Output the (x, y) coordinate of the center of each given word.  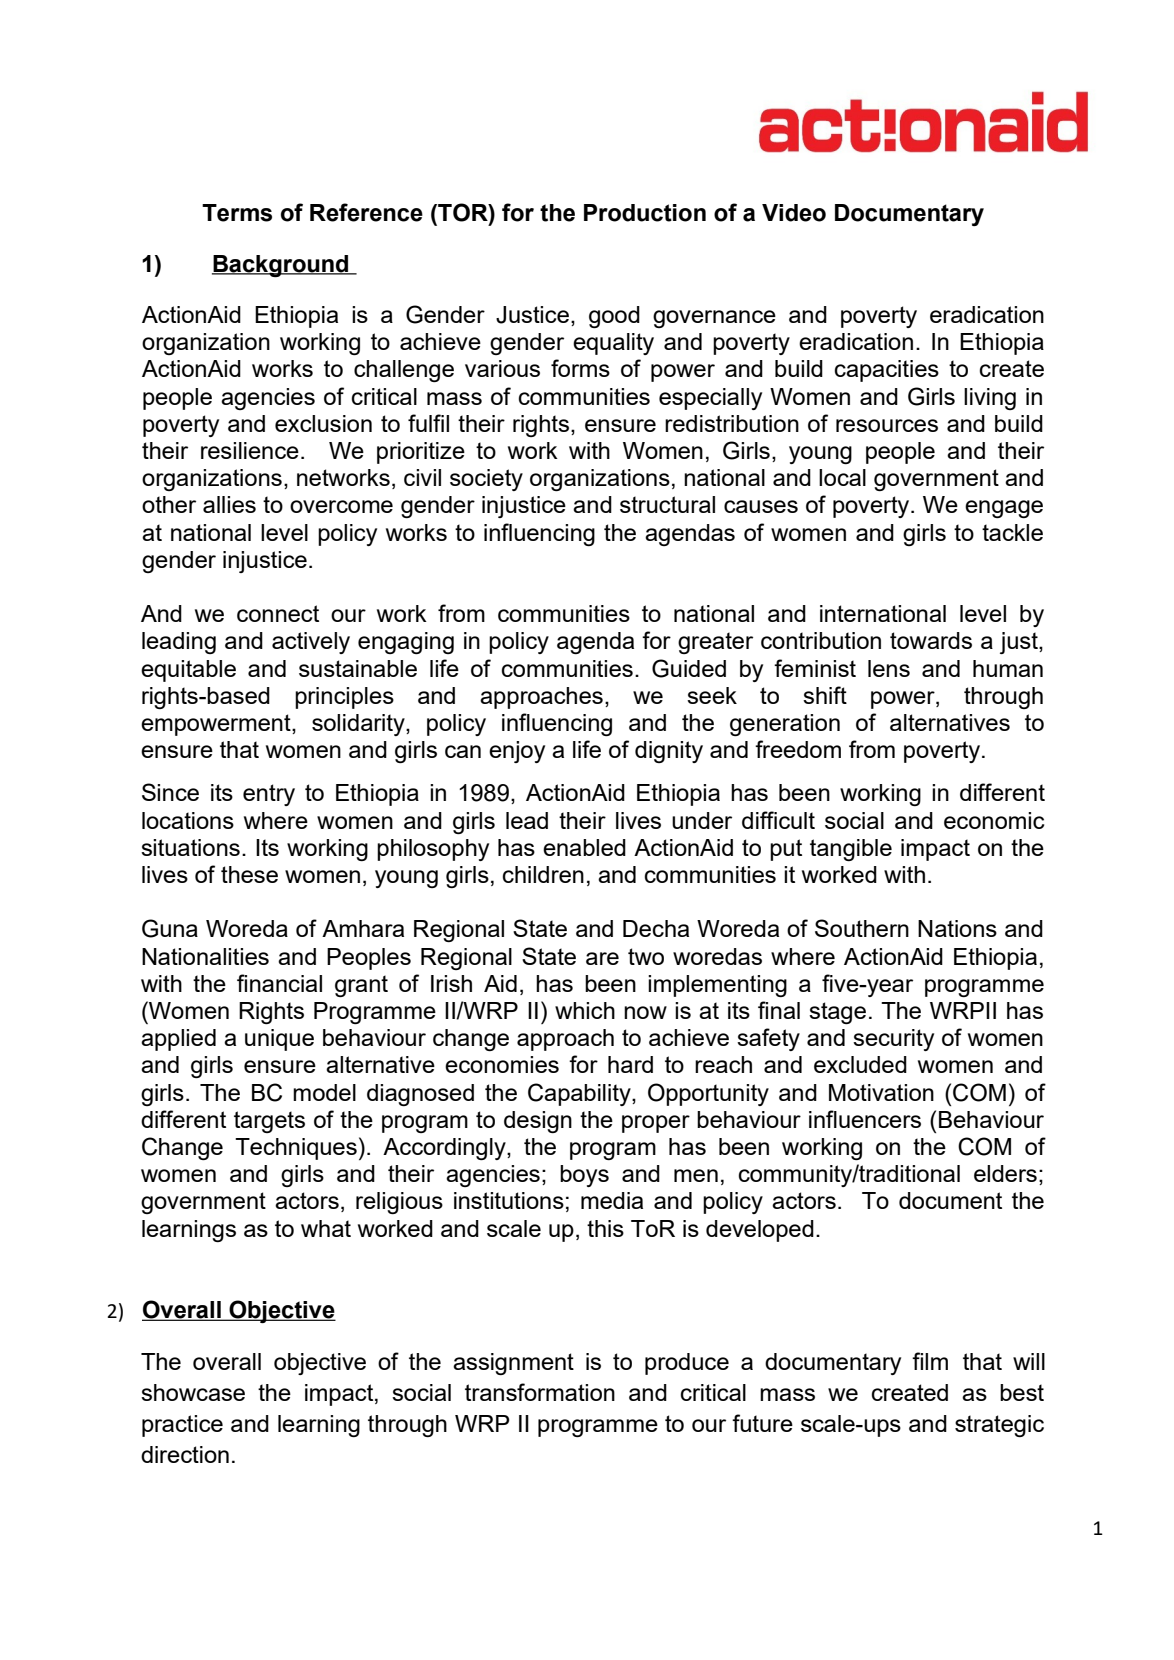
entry (269, 795)
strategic (999, 1426)
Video (794, 213)
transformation (540, 1392)
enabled (584, 847)
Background (281, 266)
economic (994, 820)
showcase (193, 1392)
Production (645, 213)
